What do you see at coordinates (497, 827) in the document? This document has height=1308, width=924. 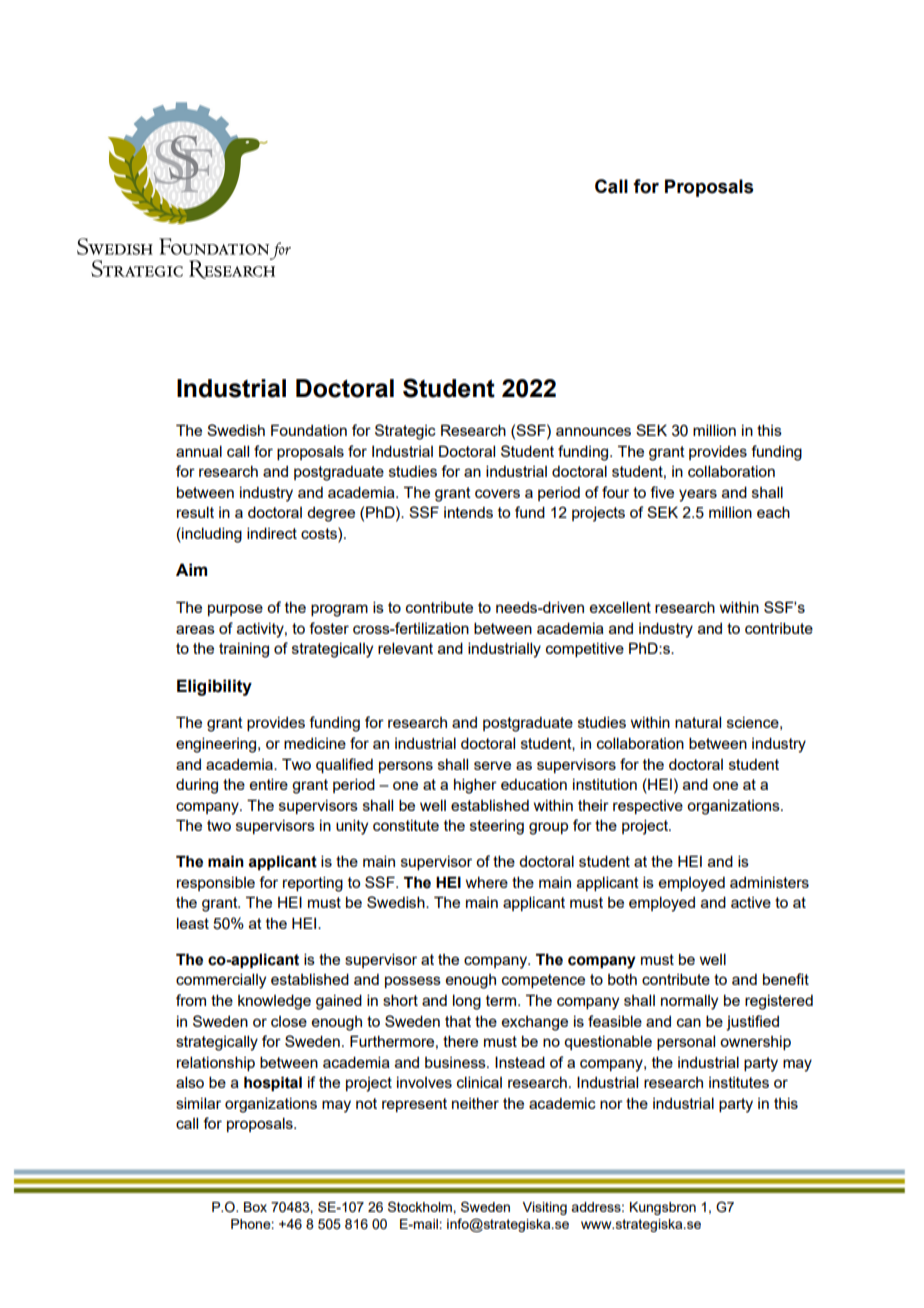 I see `steering` at bounding box center [497, 827].
